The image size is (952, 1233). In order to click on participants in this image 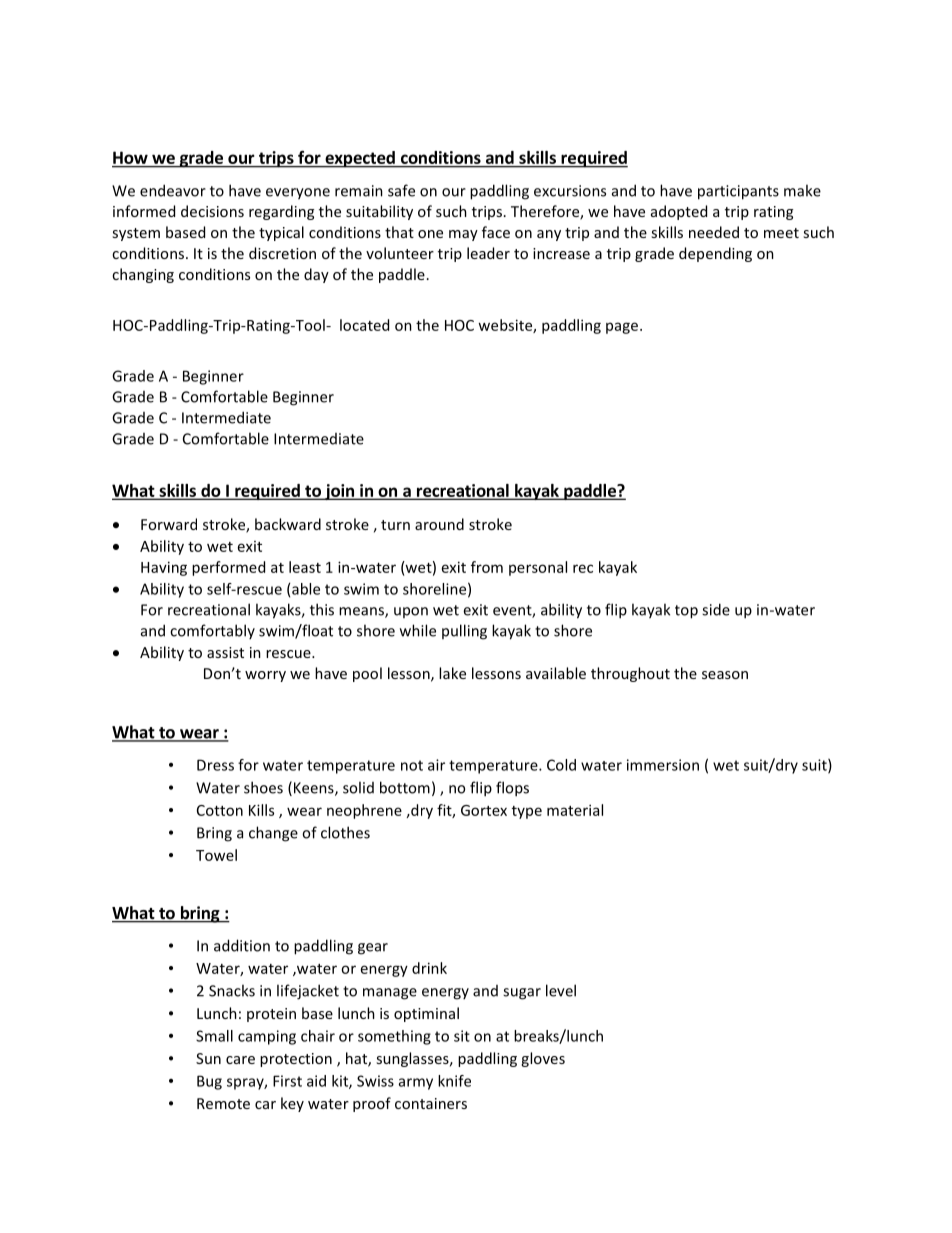, I will do `click(738, 192)`.
